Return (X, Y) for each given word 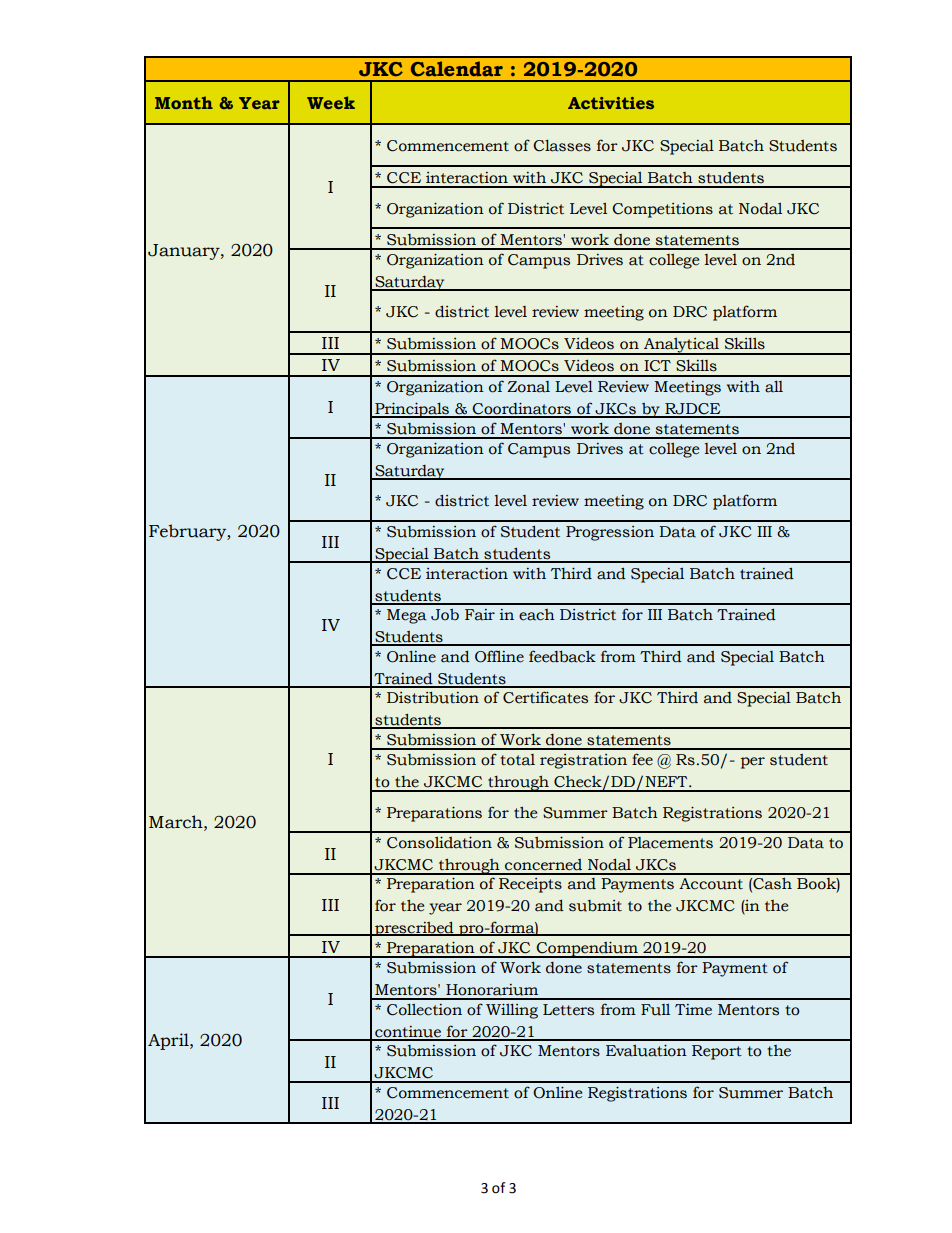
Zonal (528, 387)
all (774, 387)
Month (184, 102)
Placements (670, 843)
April (169, 1041)
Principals (412, 410)
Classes (562, 146)
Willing (512, 1011)
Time (693, 1010)
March (177, 822)
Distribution (433, 698)
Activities (611, 103)
